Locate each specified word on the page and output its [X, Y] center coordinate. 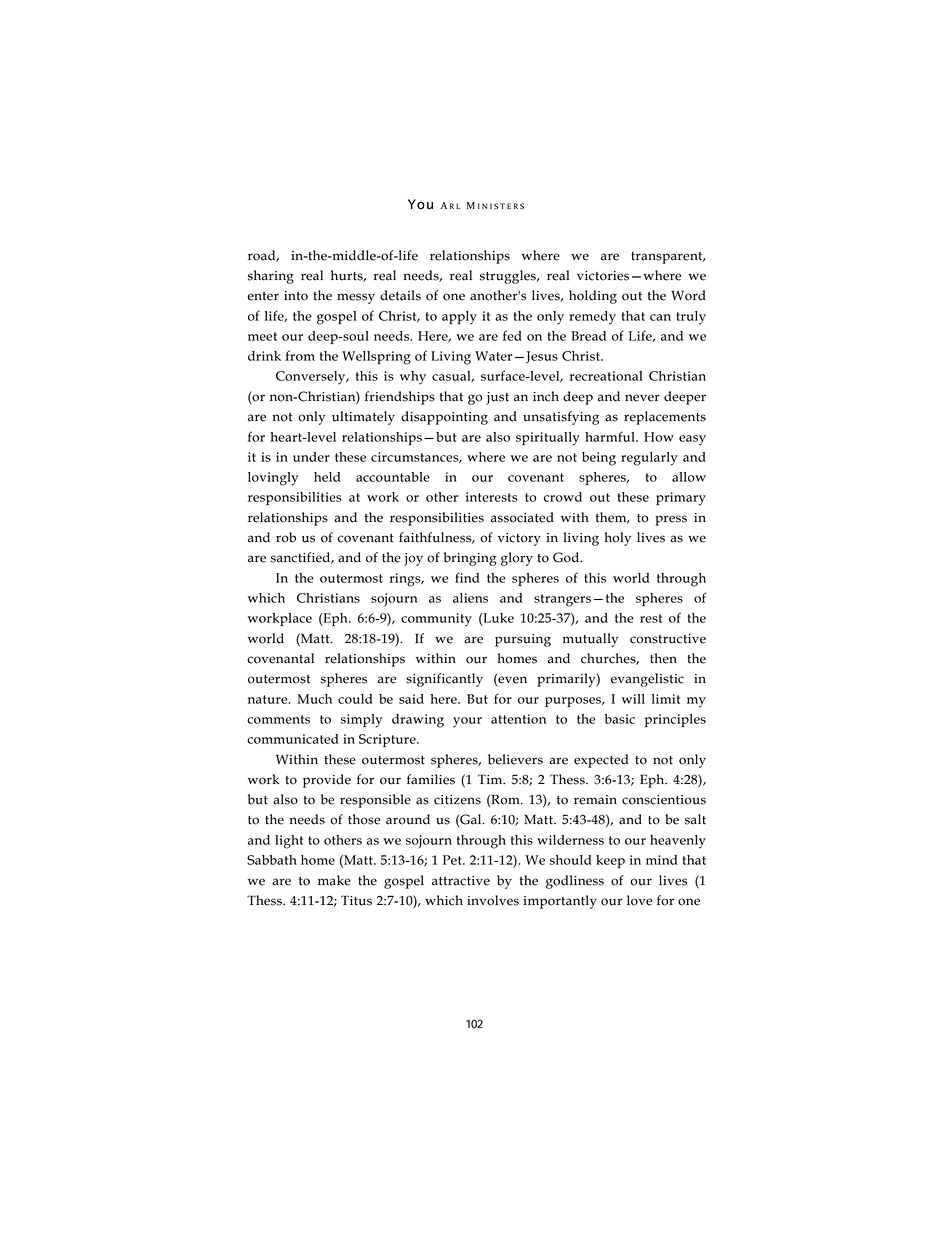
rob [286, 537]
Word [688, 295]
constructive [668, 639]
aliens [470, 598]
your [467, 722]
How [659, 437]
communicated [293, 739]
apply [459, 318]
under [311, 457]
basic [620, 719]
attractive [461, 881]
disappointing [444, 418]
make [334, 880]
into [296, 296]
